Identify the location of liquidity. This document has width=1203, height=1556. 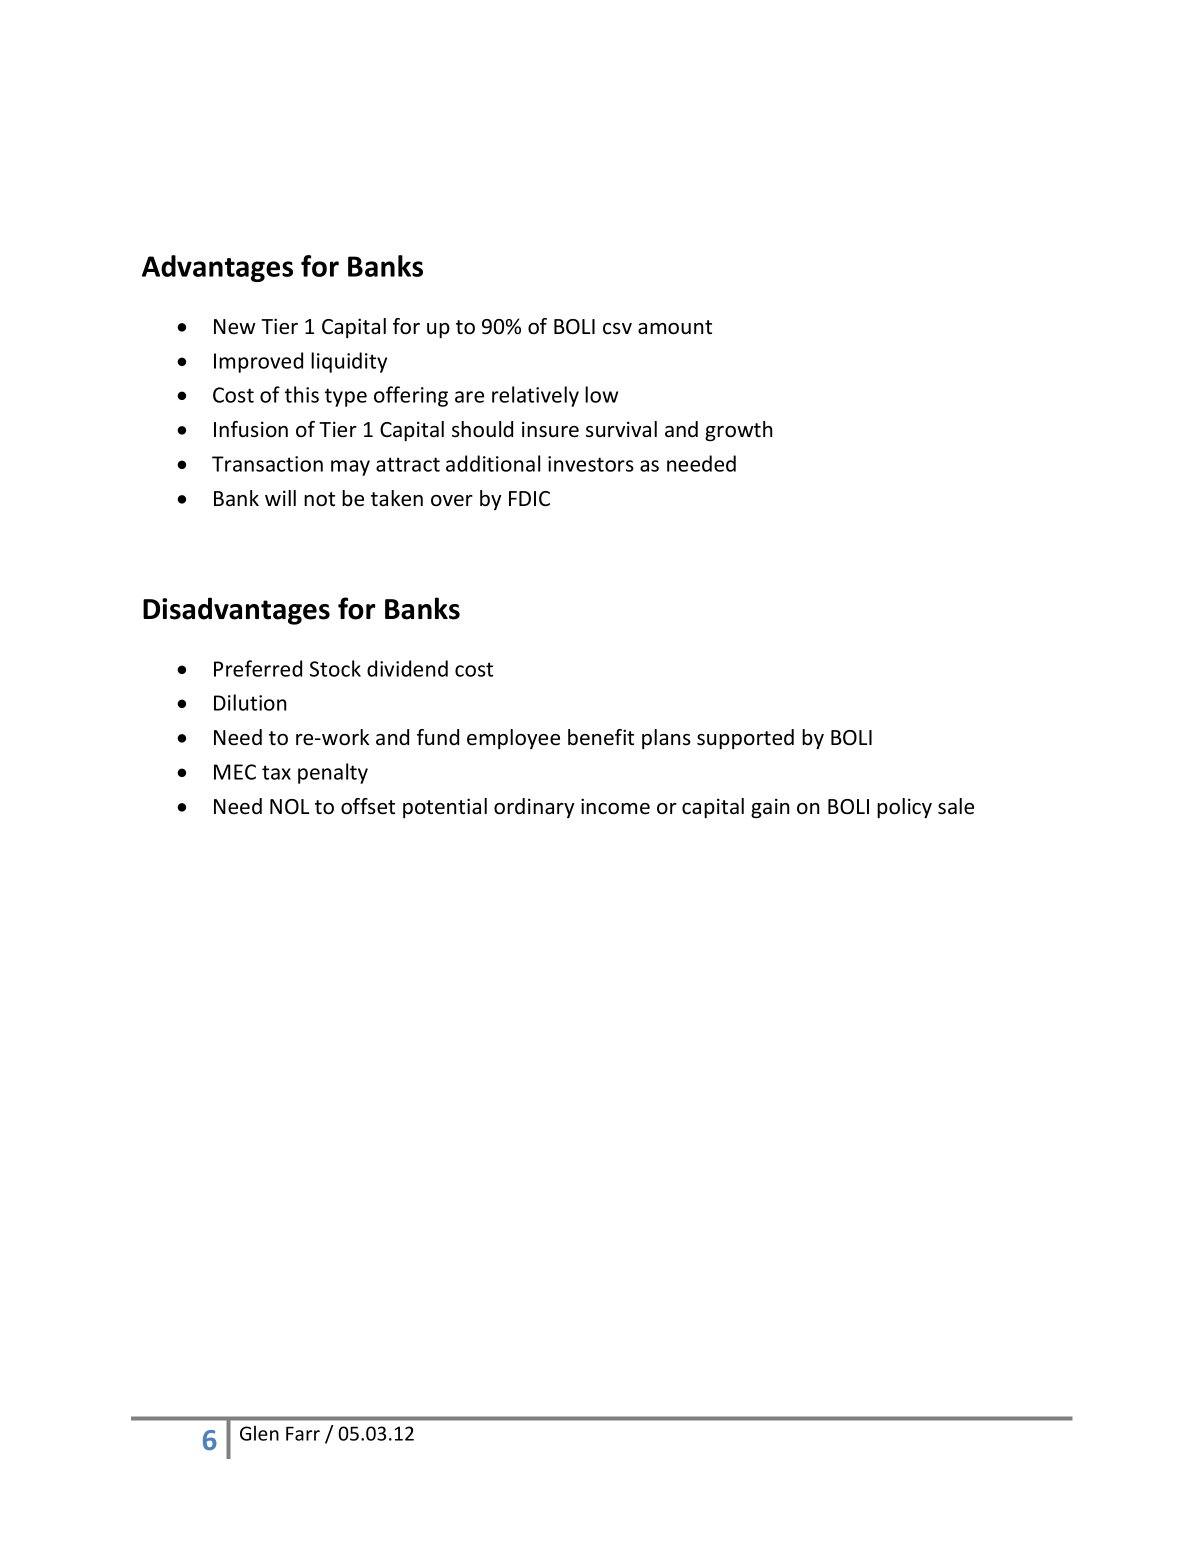
(349, 362).
